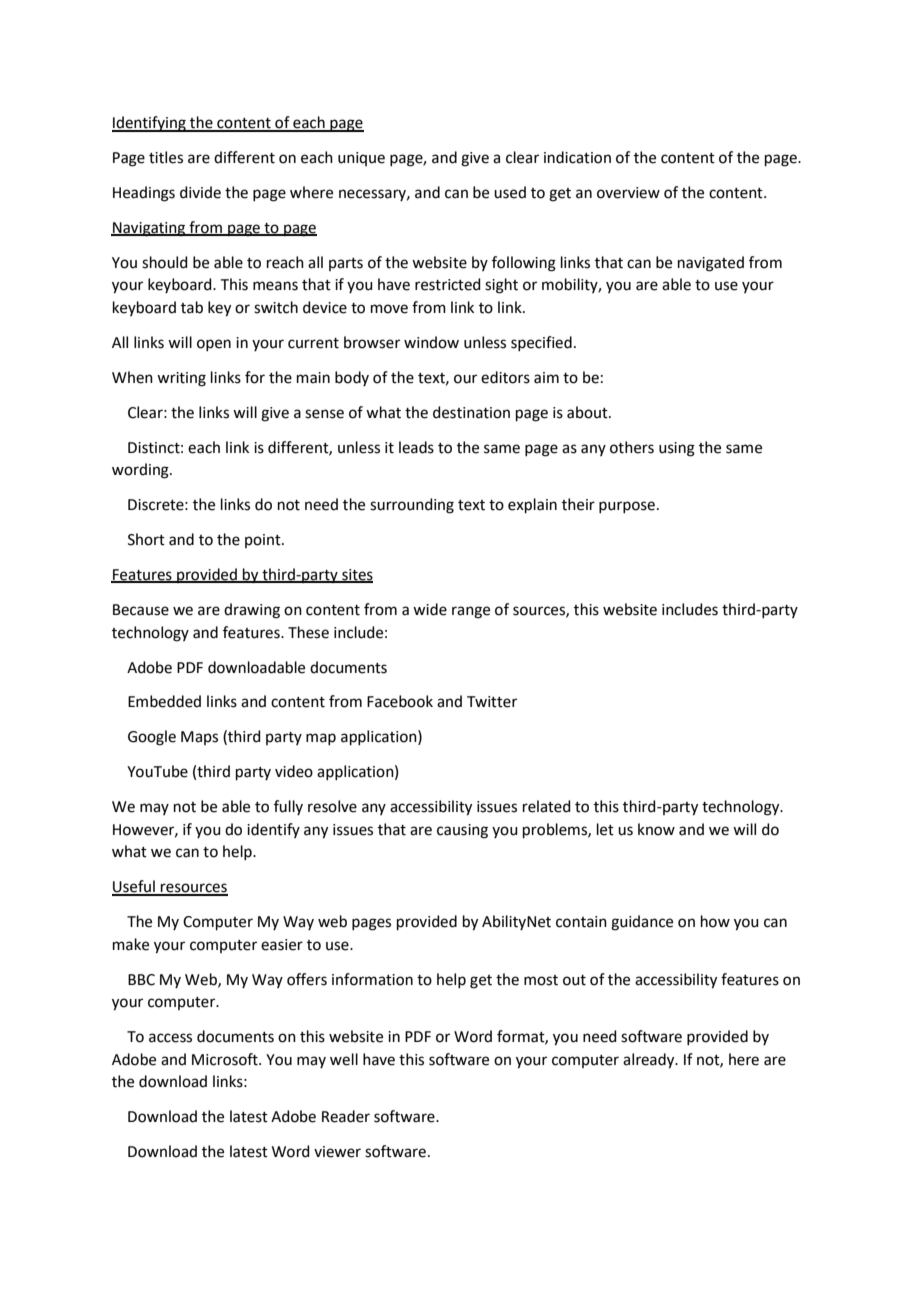 The height and width of the screenshot is (1308, 924). Describe the element at coordinates (628, 193) in the screenshot. I see `overview` at that location.
